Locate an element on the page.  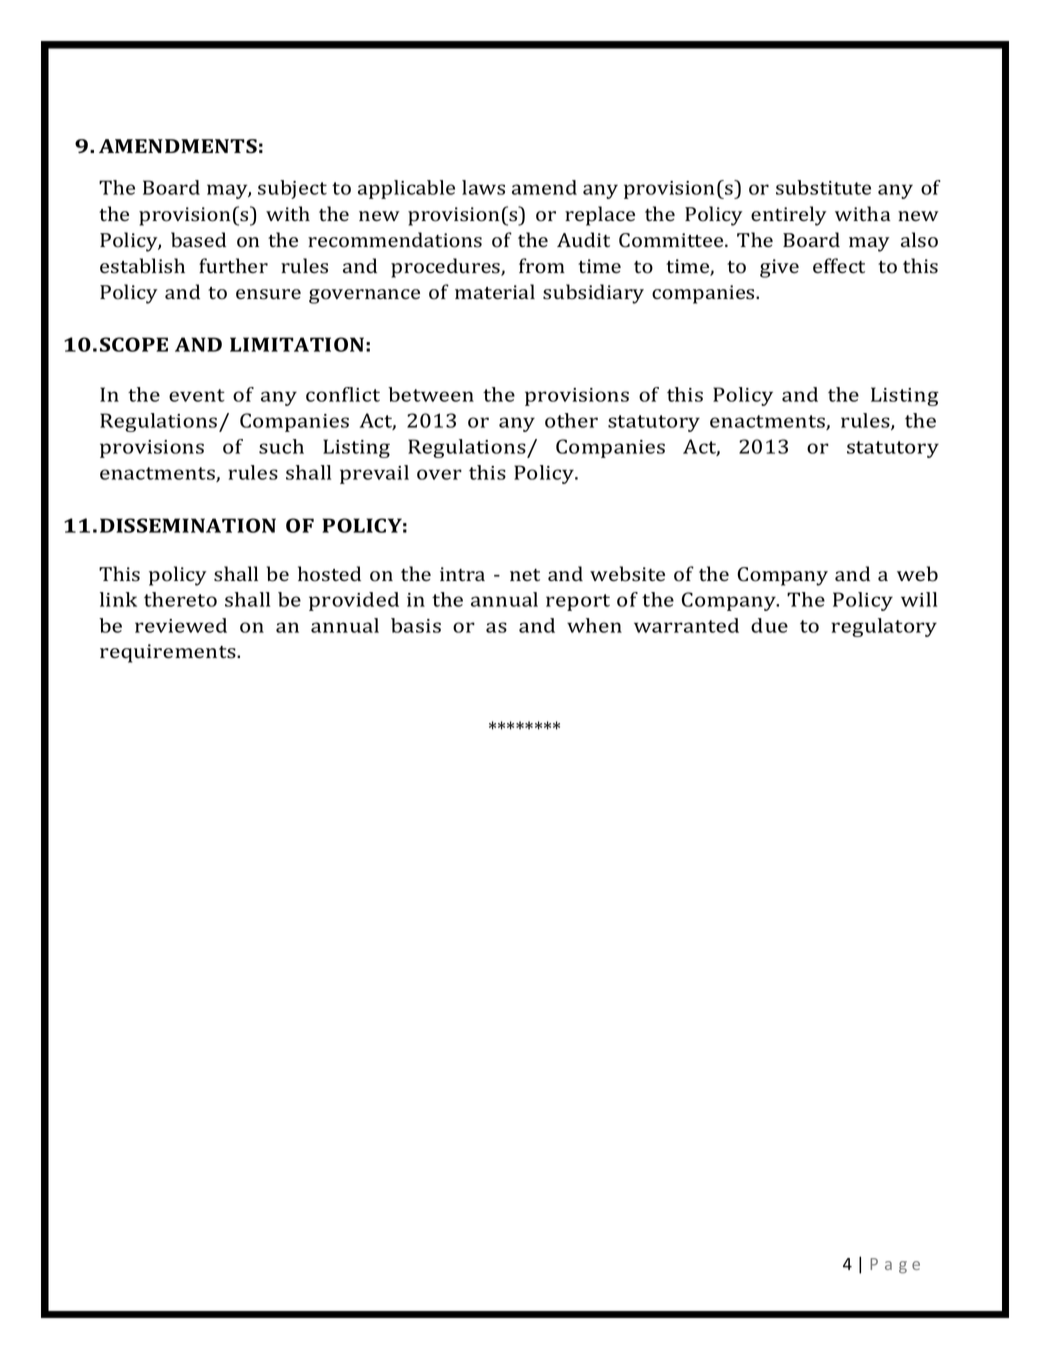
give is located at coordinates (779, 268).
